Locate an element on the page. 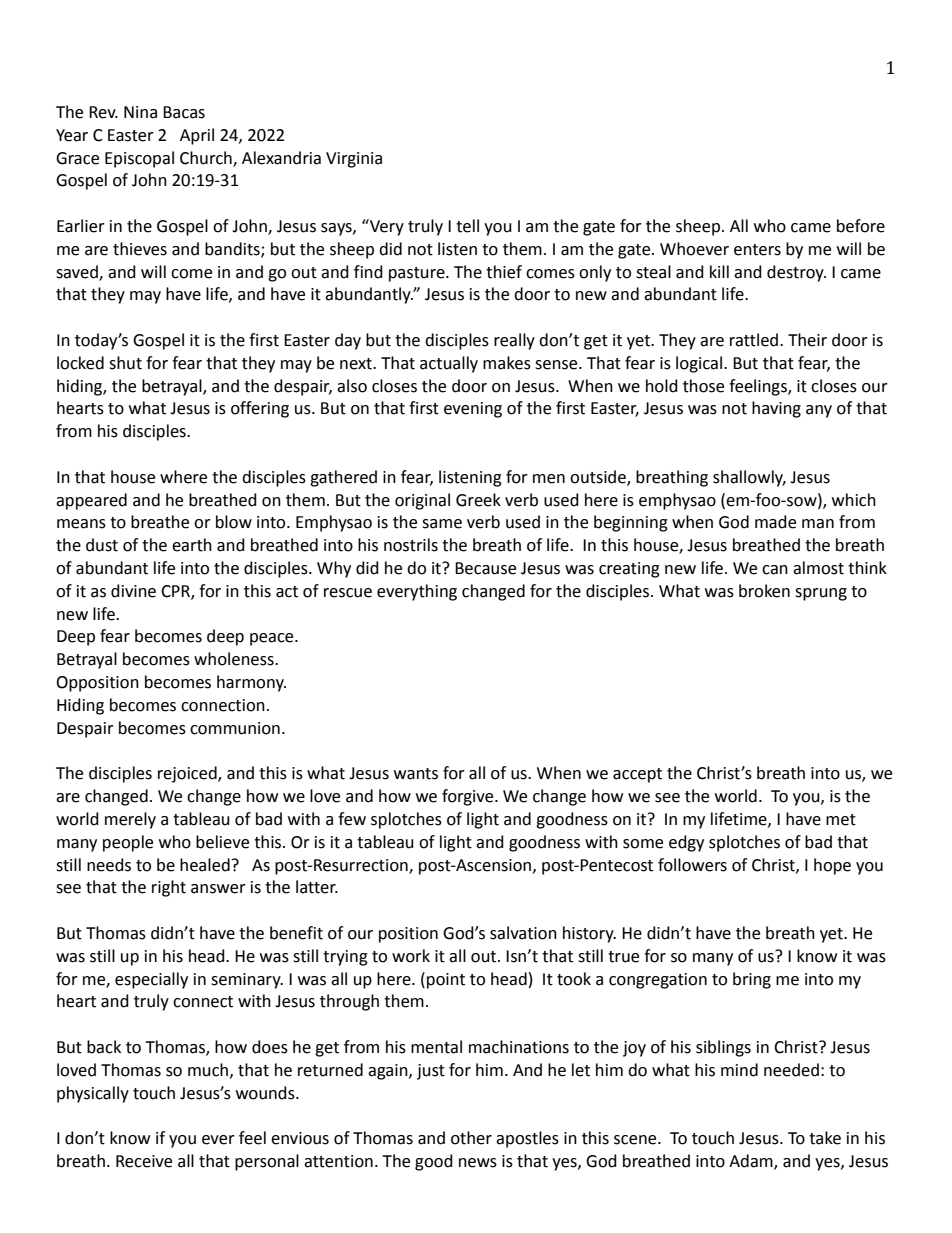 This image has height=1233, width=952. other is located at coordinates (471, 1138).
